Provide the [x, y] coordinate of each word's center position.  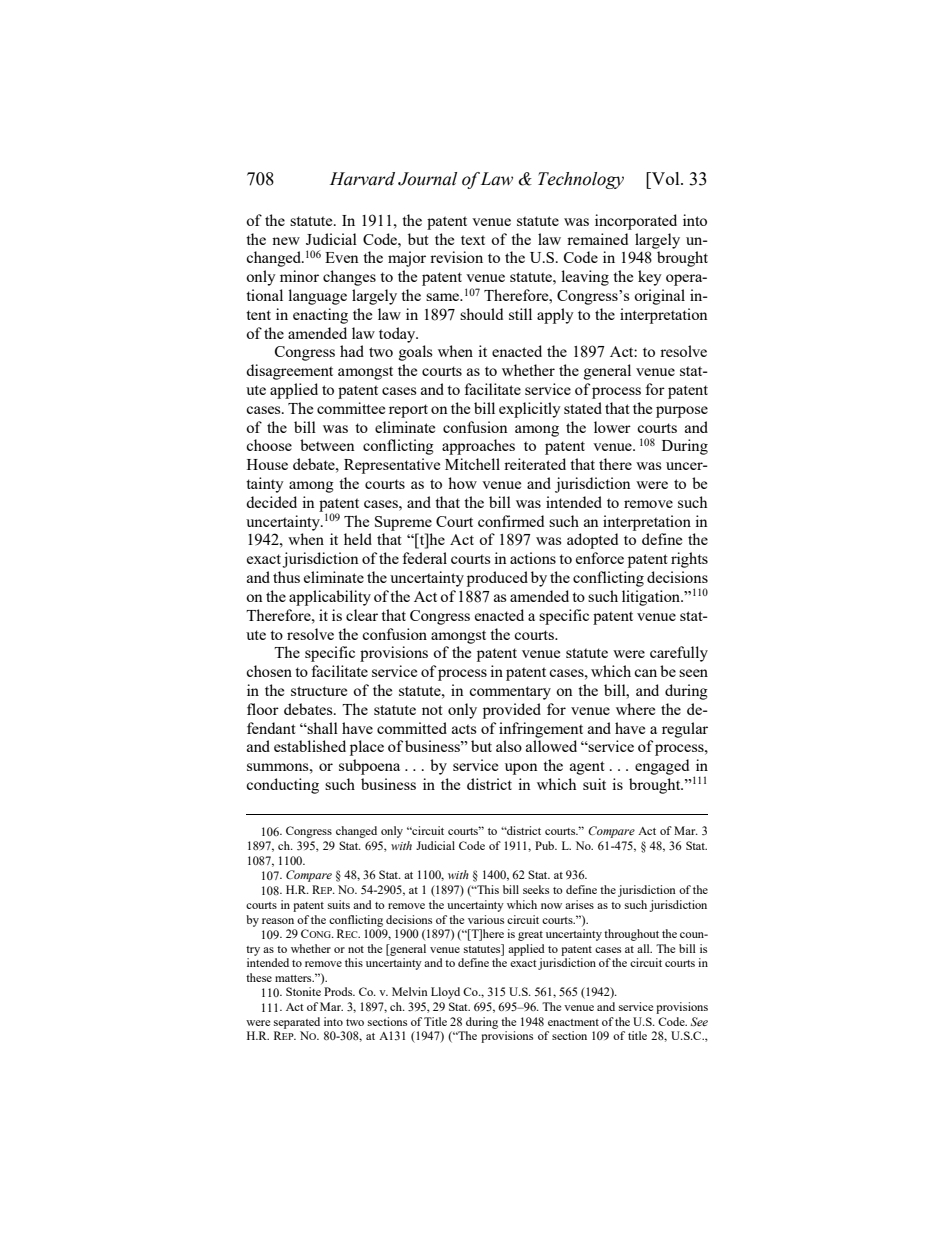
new [286, 241]
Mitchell [472, 464]
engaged [662, 767]
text [473, 240]
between [327, 445]
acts [464, 729]
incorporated [636, 222]
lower [612, 427]
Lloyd [445, 993]
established [310, 746]
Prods [339, 991]
